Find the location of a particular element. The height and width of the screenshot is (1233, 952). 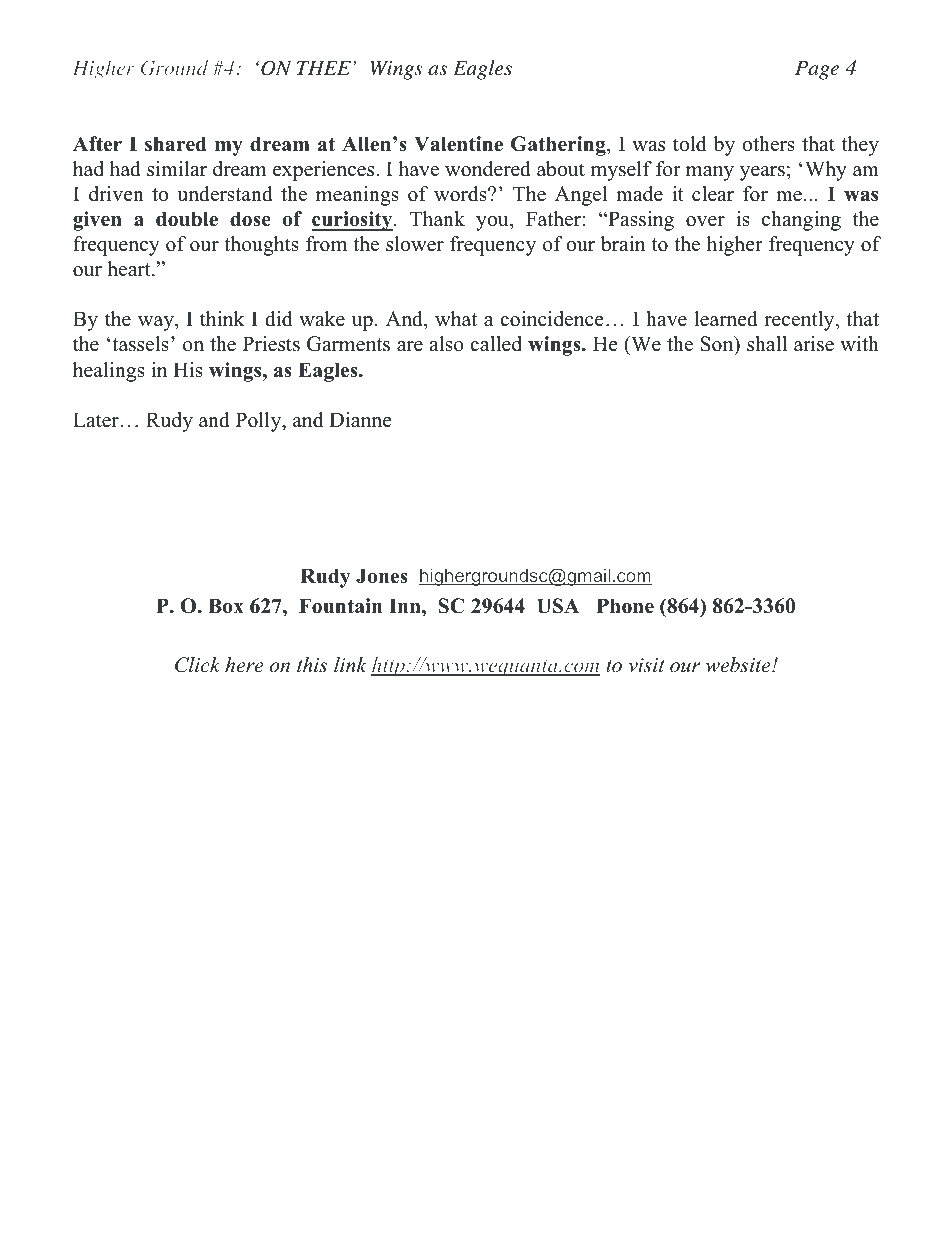

Page is located at coordinates (817, 70).
